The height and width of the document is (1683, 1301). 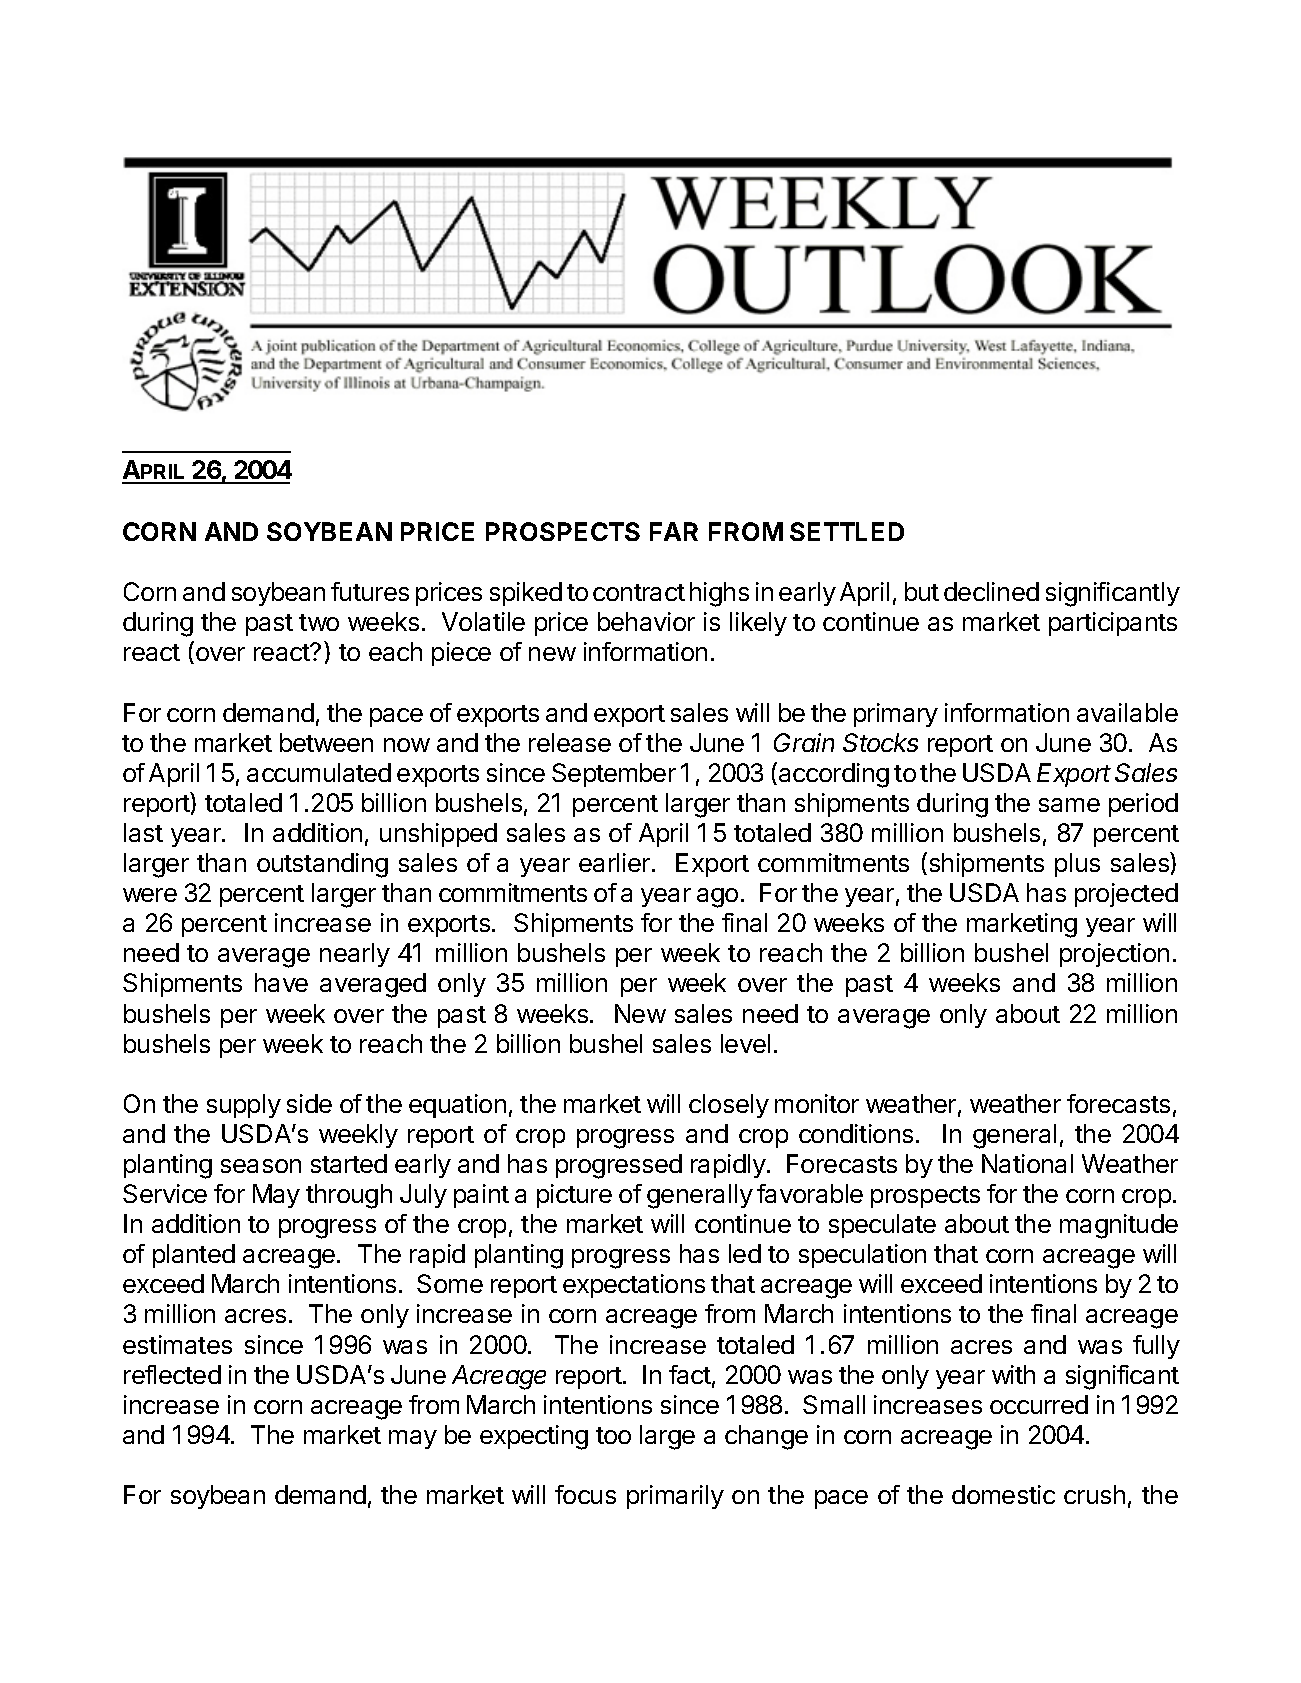 I want to click on FAR, so click(x=674, y=531).
